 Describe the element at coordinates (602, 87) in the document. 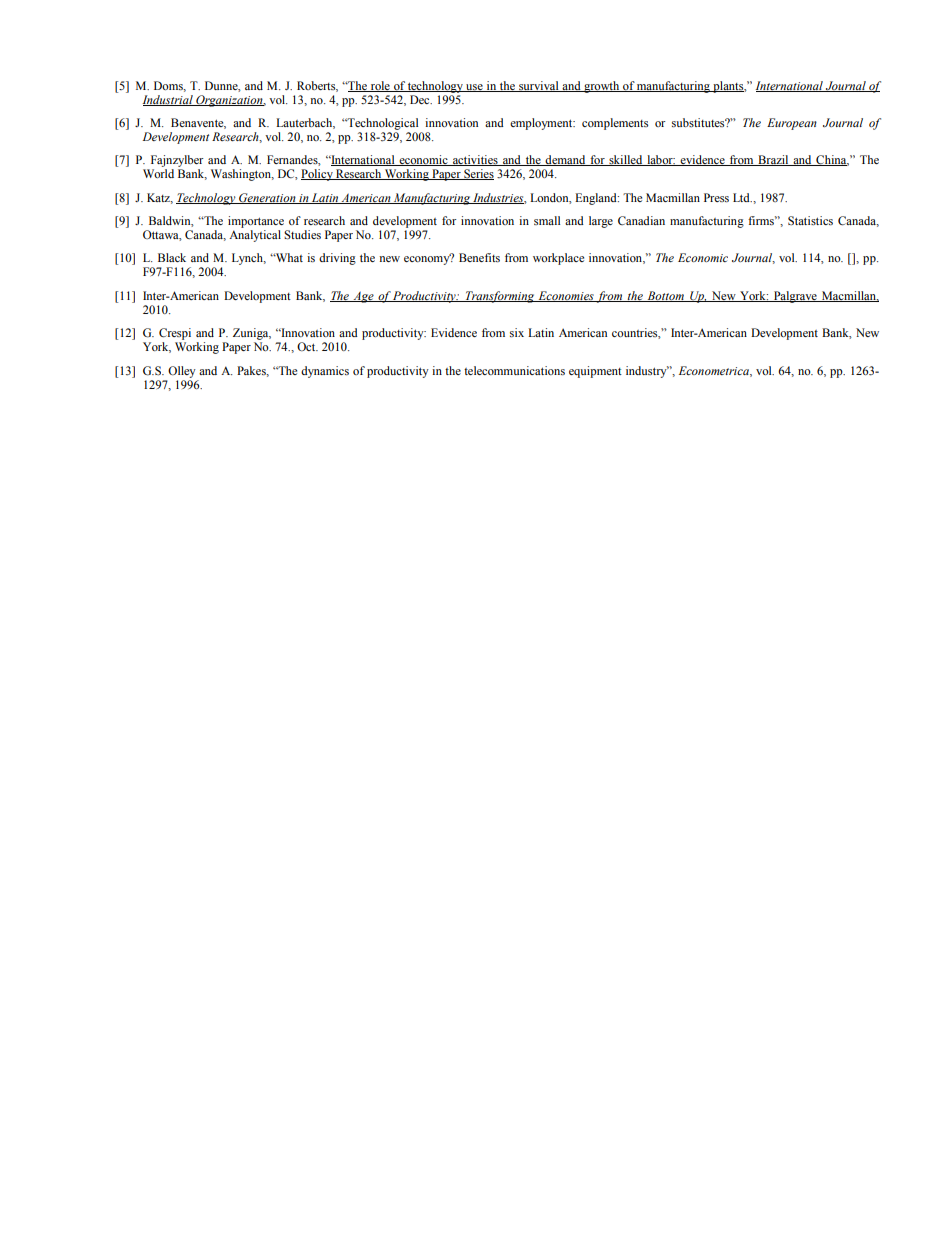

I see `growth` at that location.
